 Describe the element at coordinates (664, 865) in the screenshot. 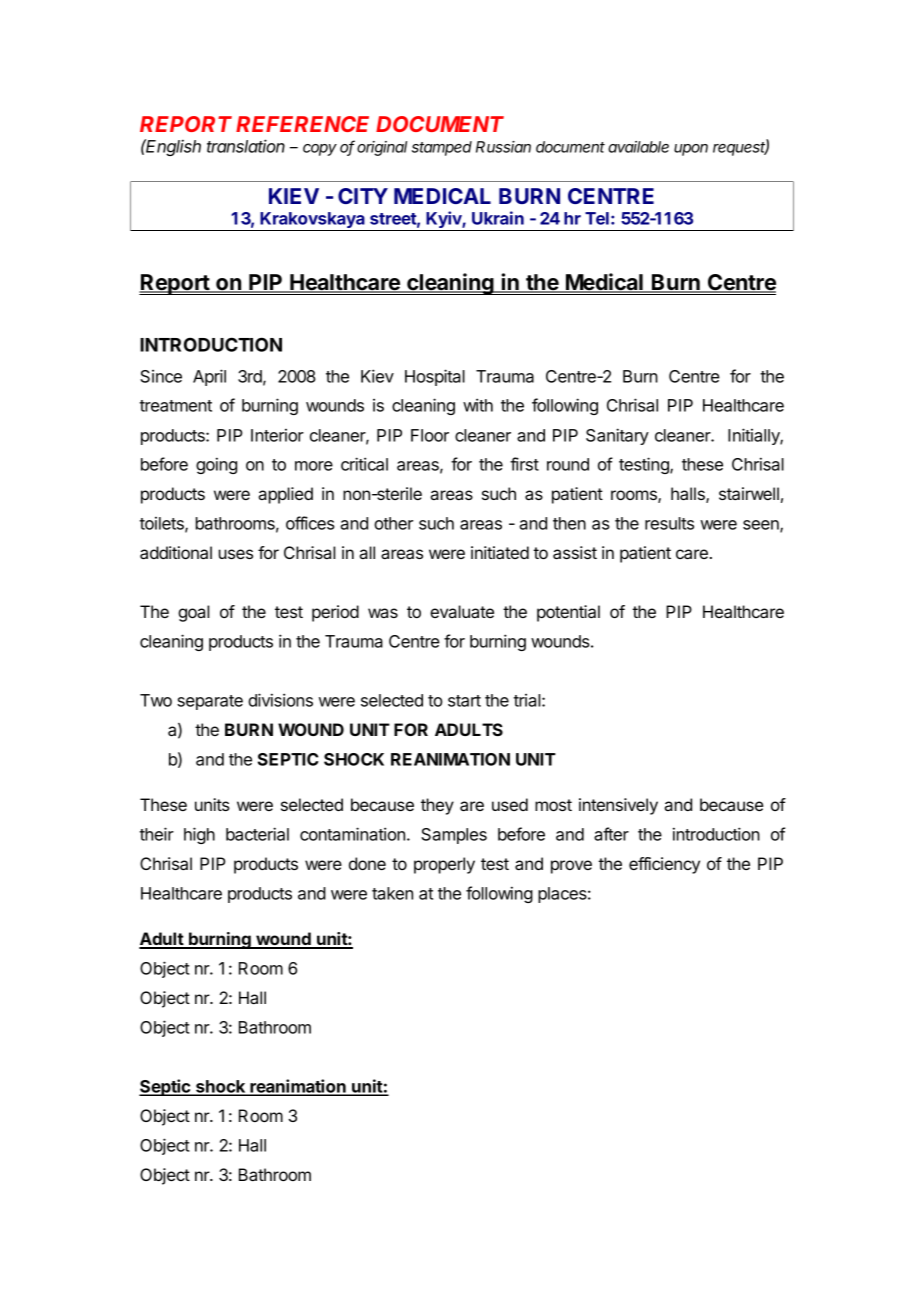

I see `efficiency` at that location.
